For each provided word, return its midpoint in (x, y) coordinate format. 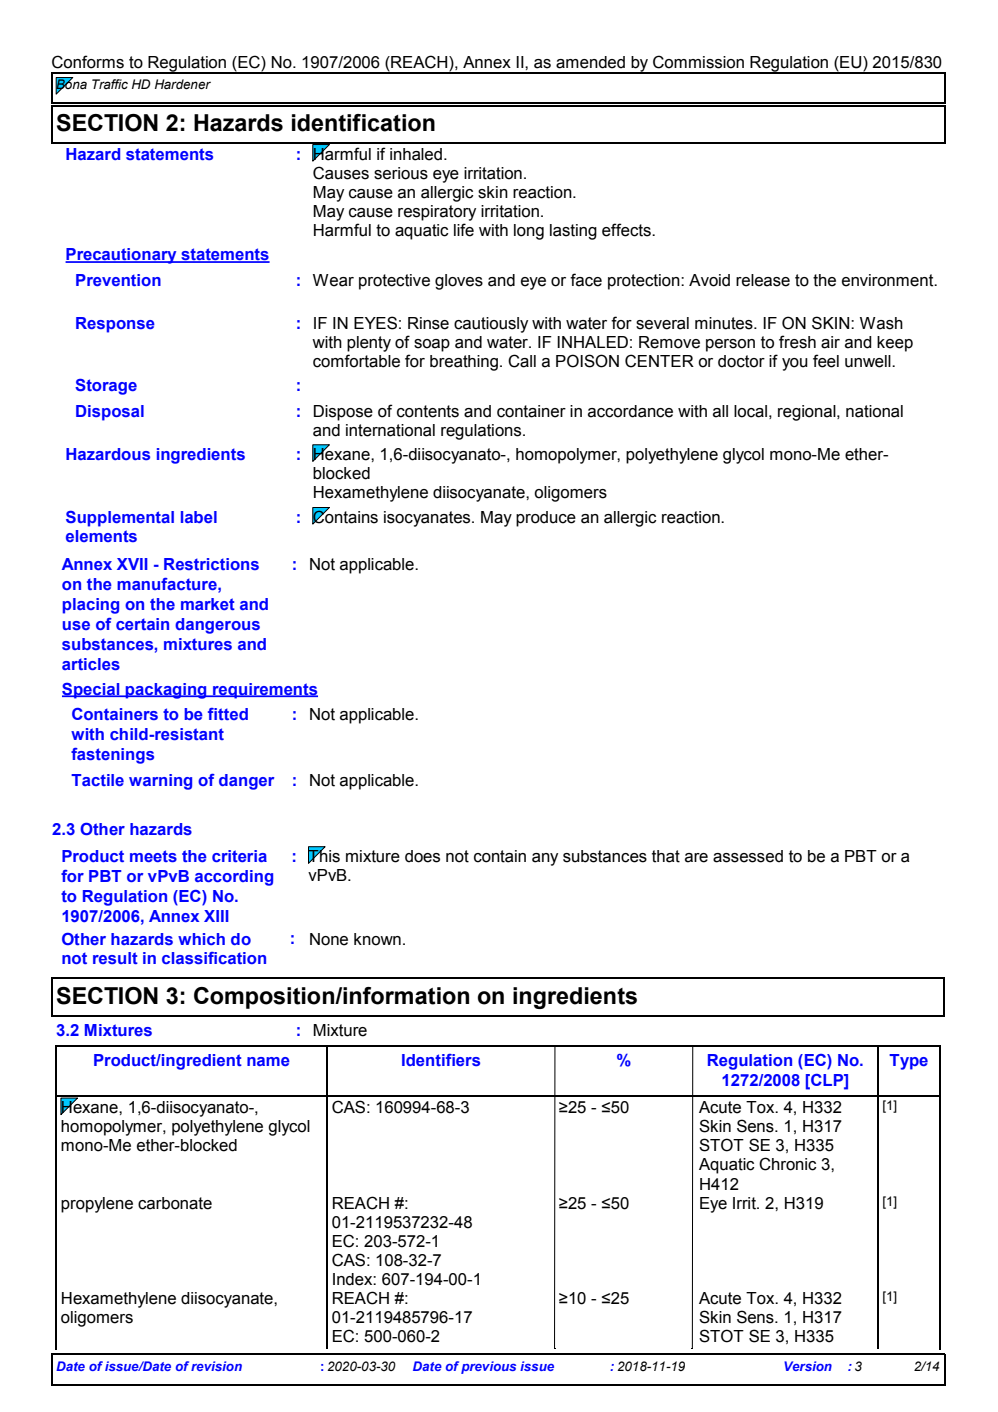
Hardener (183, 84)
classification (214, 958)
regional (808, 413)
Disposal (110, 413)
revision (216, 1366)
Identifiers (441, 1060)
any (545, 859)
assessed (748, 856)
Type (908, 1062)
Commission (698, 62)
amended (590, 62)
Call (522, 361)
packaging (166, 691)
